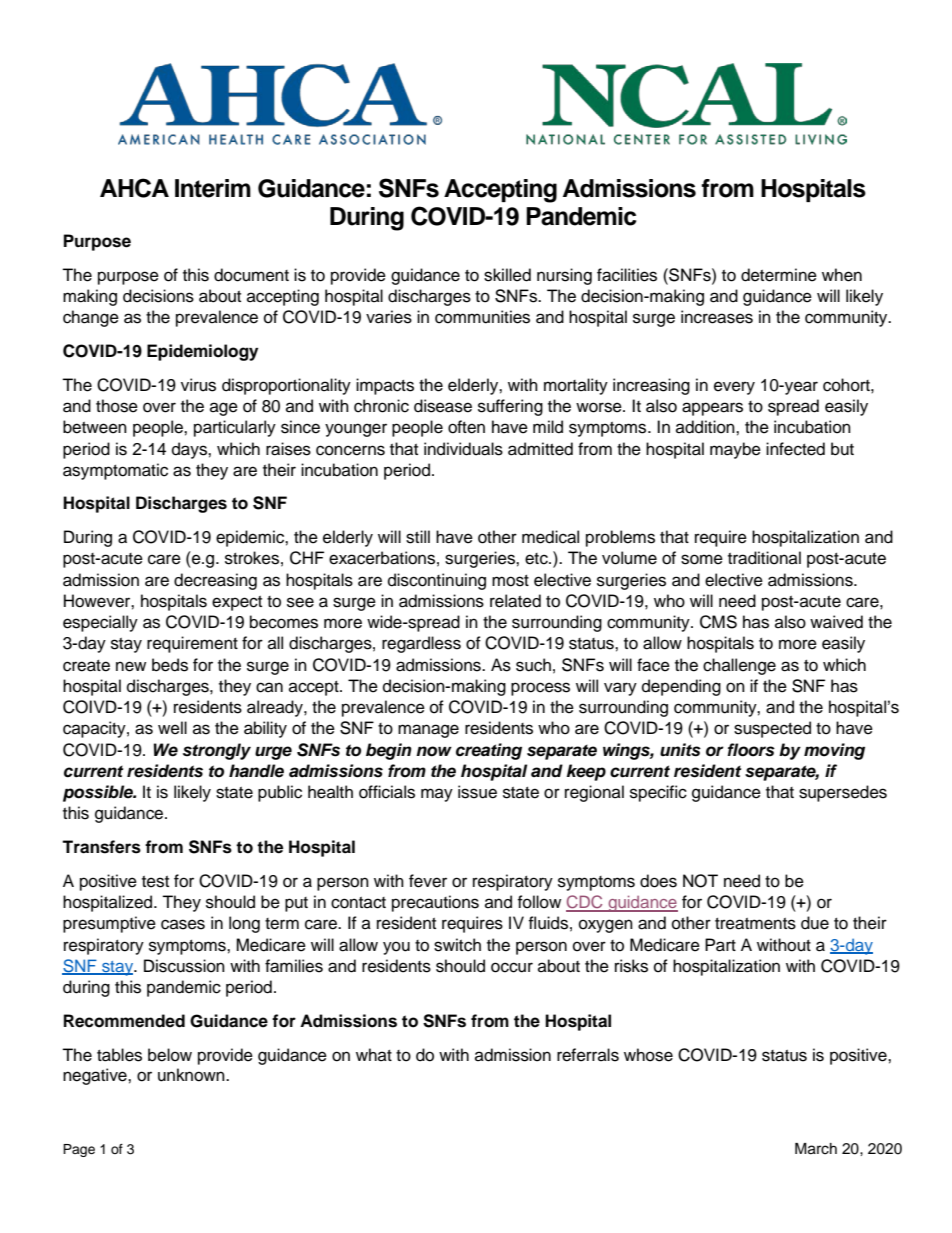  I want to click on regardless, so click(421, 644).
